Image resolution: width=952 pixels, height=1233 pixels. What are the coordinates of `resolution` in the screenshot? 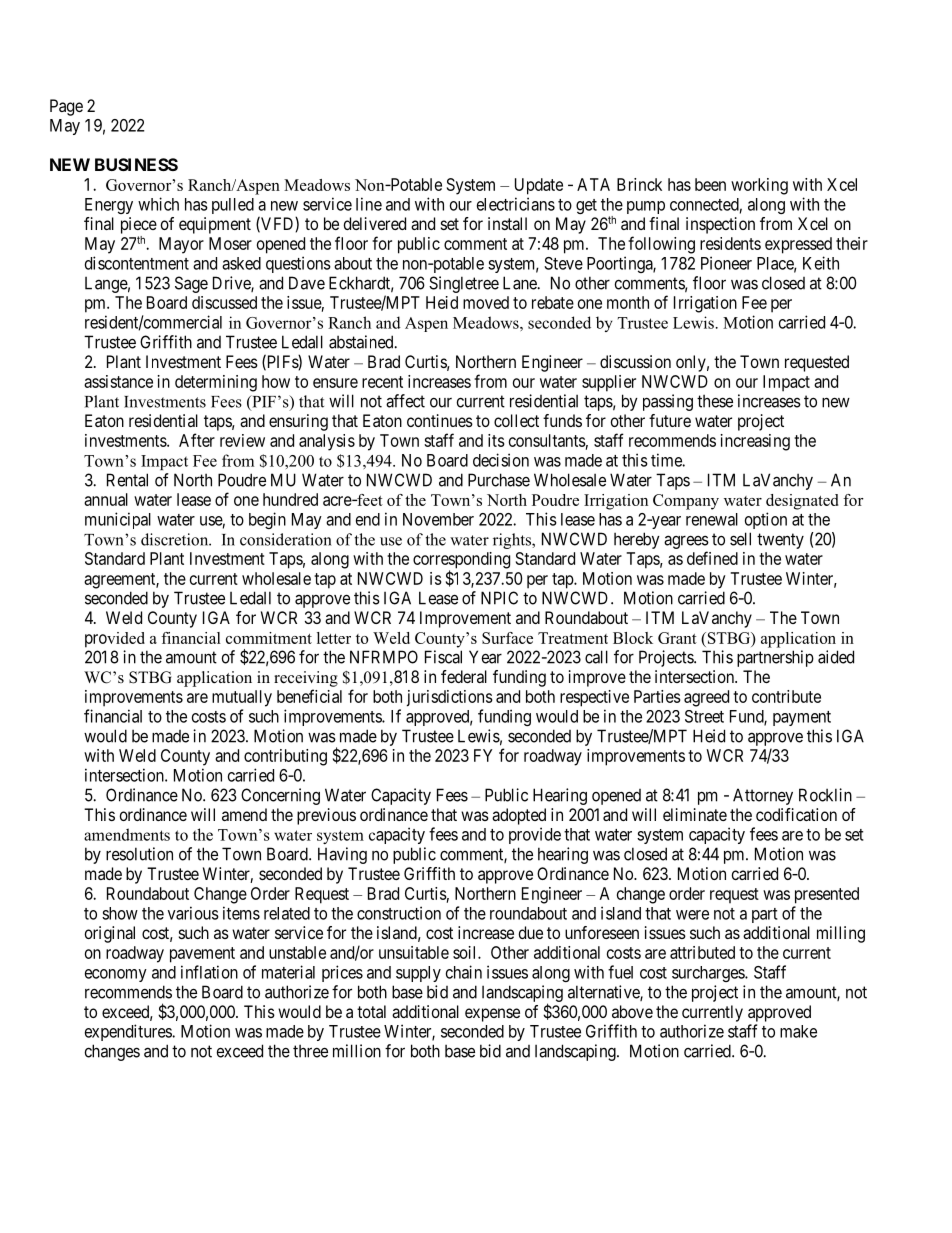 It's located at (139, 854).
